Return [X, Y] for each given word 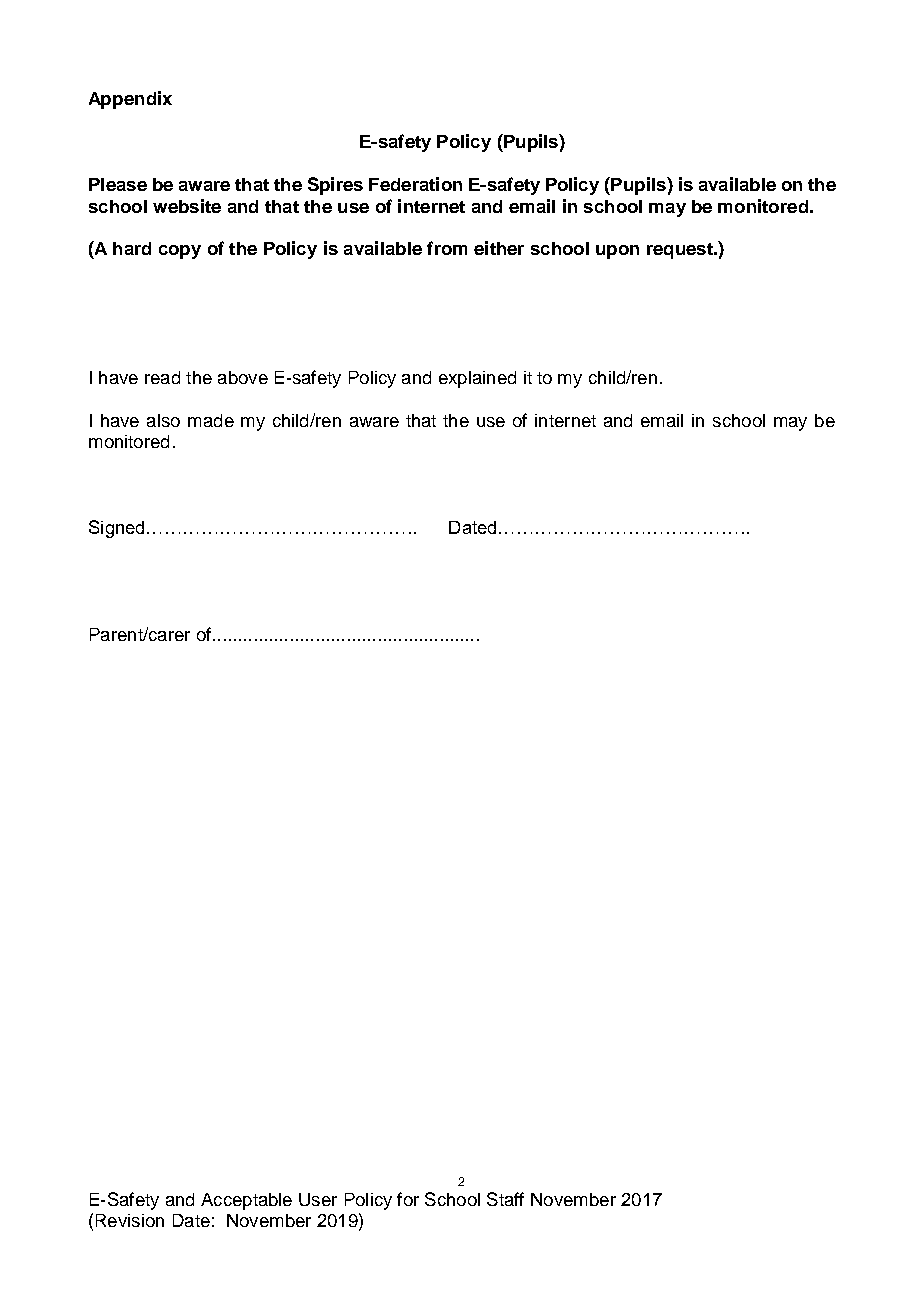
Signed [116, 529]
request [681, 251]
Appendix [130, 100]
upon [617, 252]
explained [477, 379]
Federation [415, 184]
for [408, 1199]
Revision [130, 1220]
